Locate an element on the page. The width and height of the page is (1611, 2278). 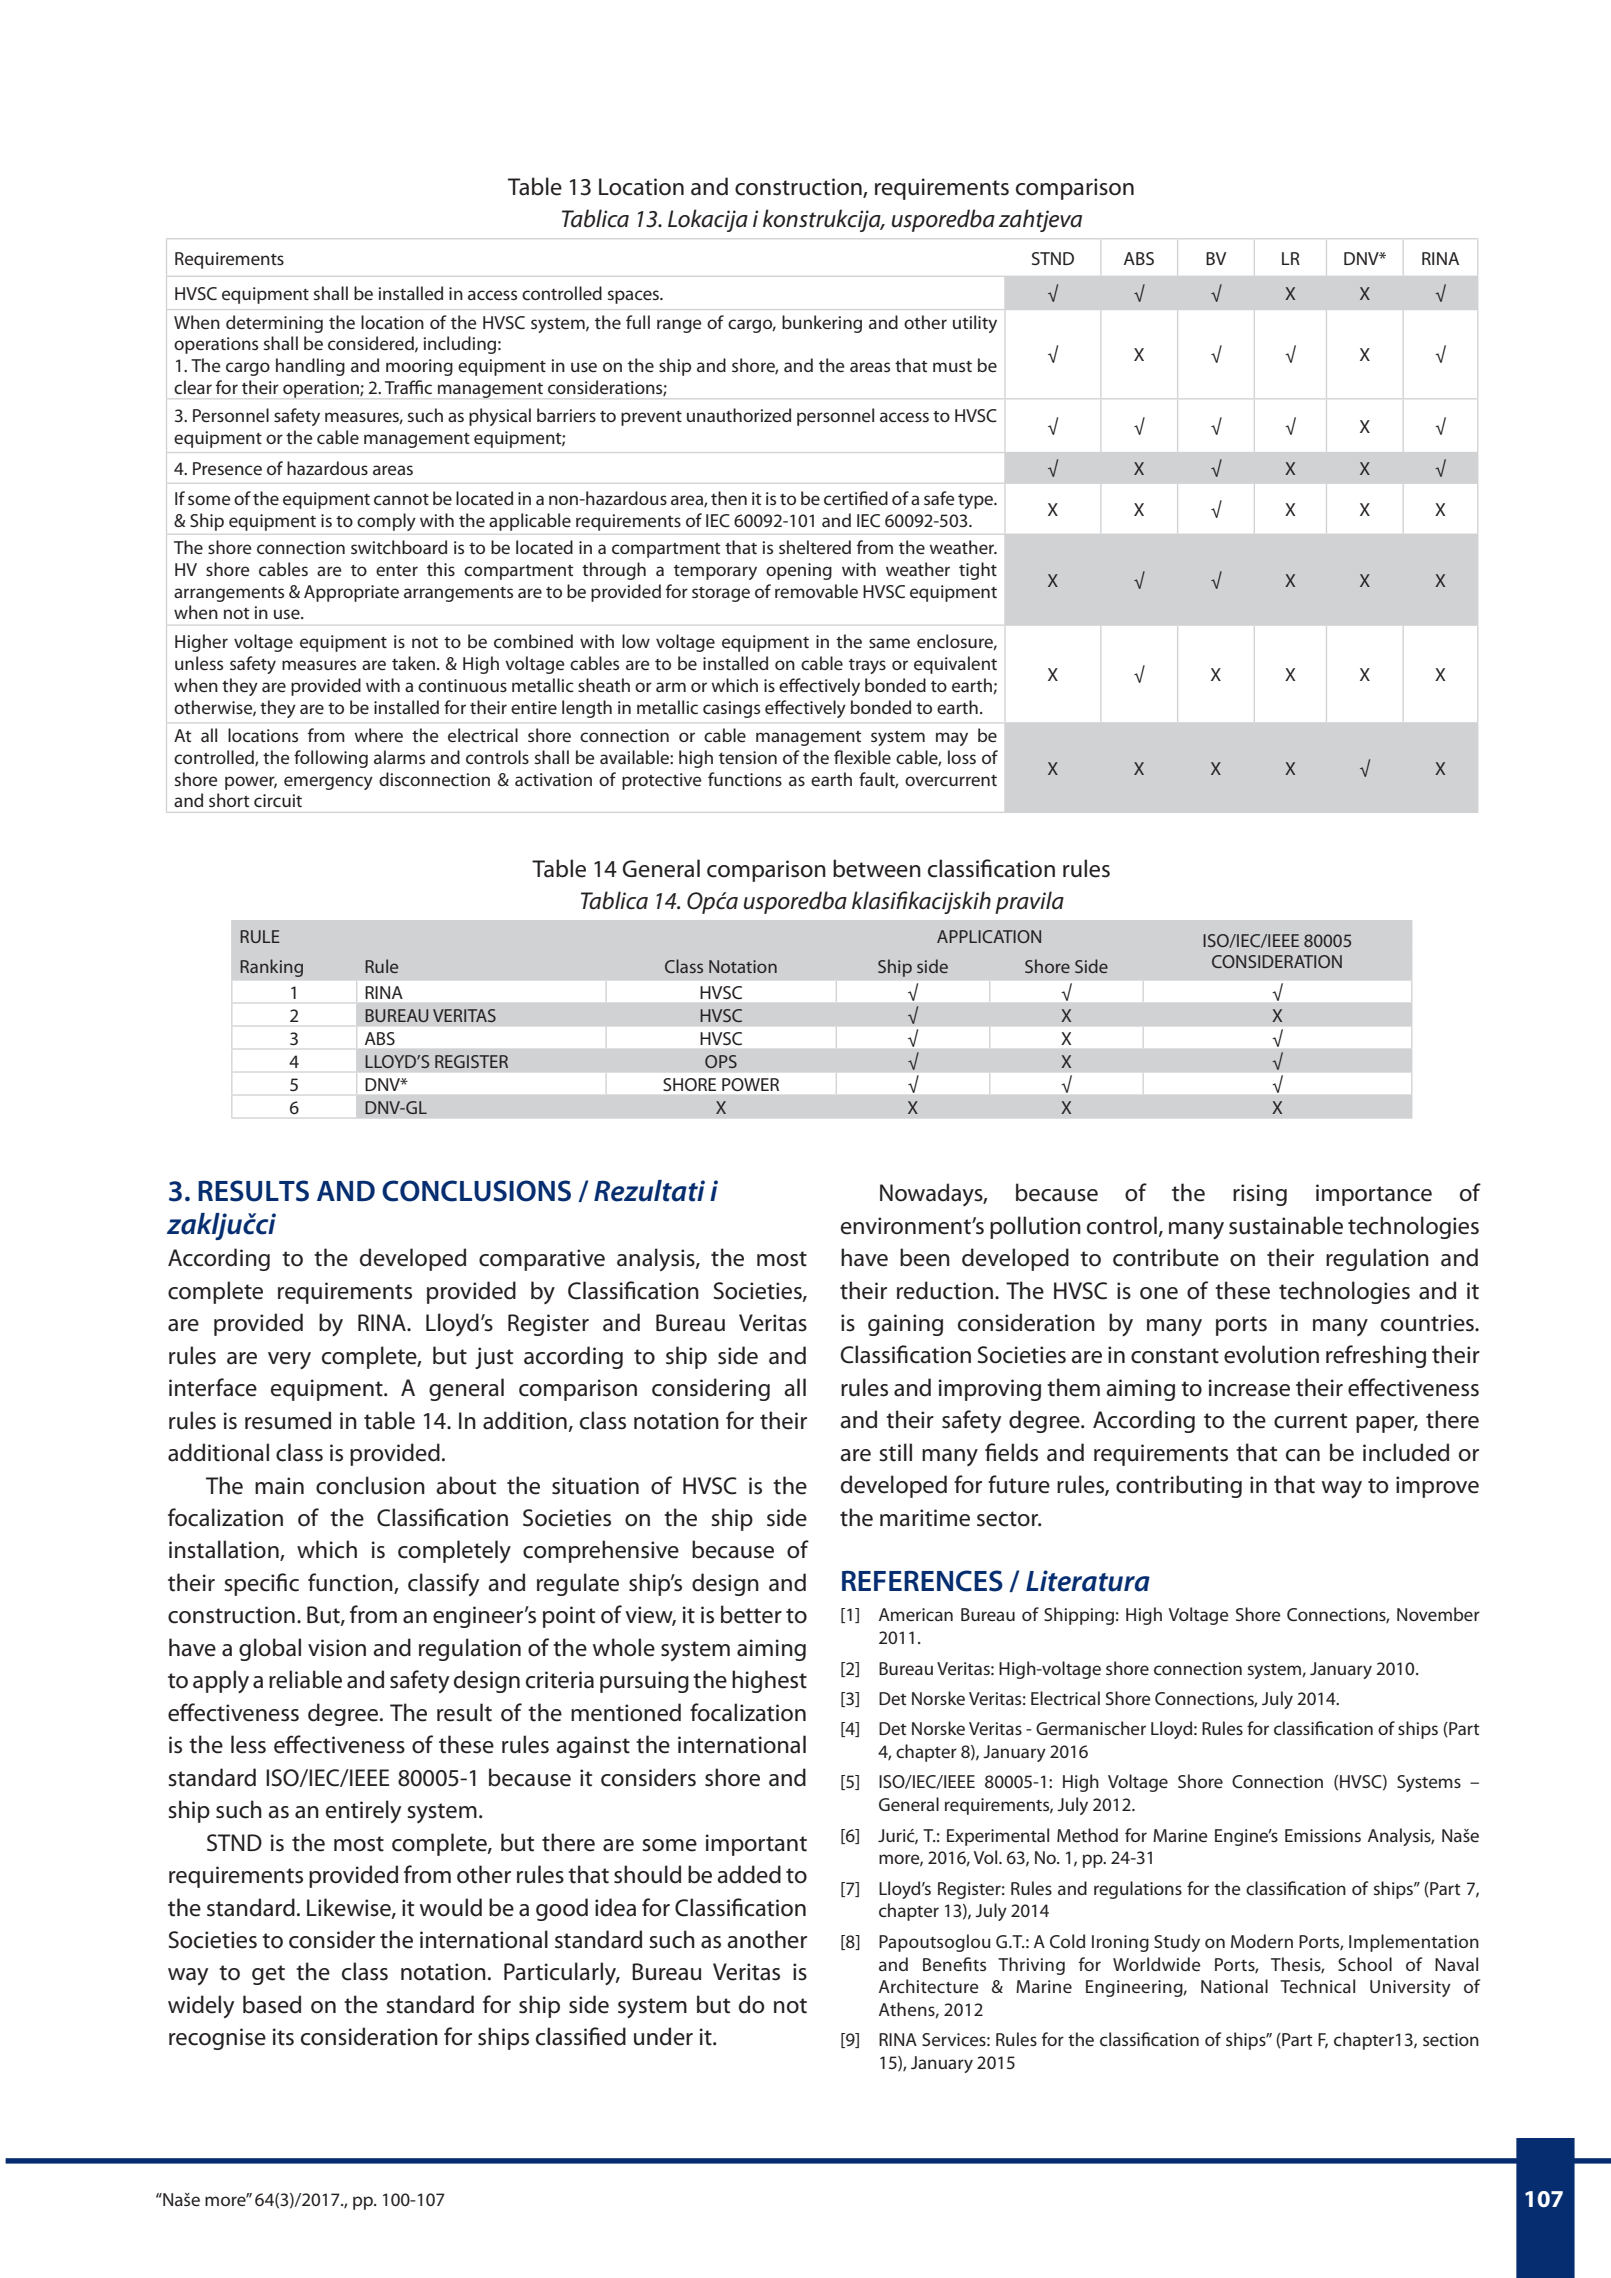
Architecture is located at coordinates (929, 1986).
